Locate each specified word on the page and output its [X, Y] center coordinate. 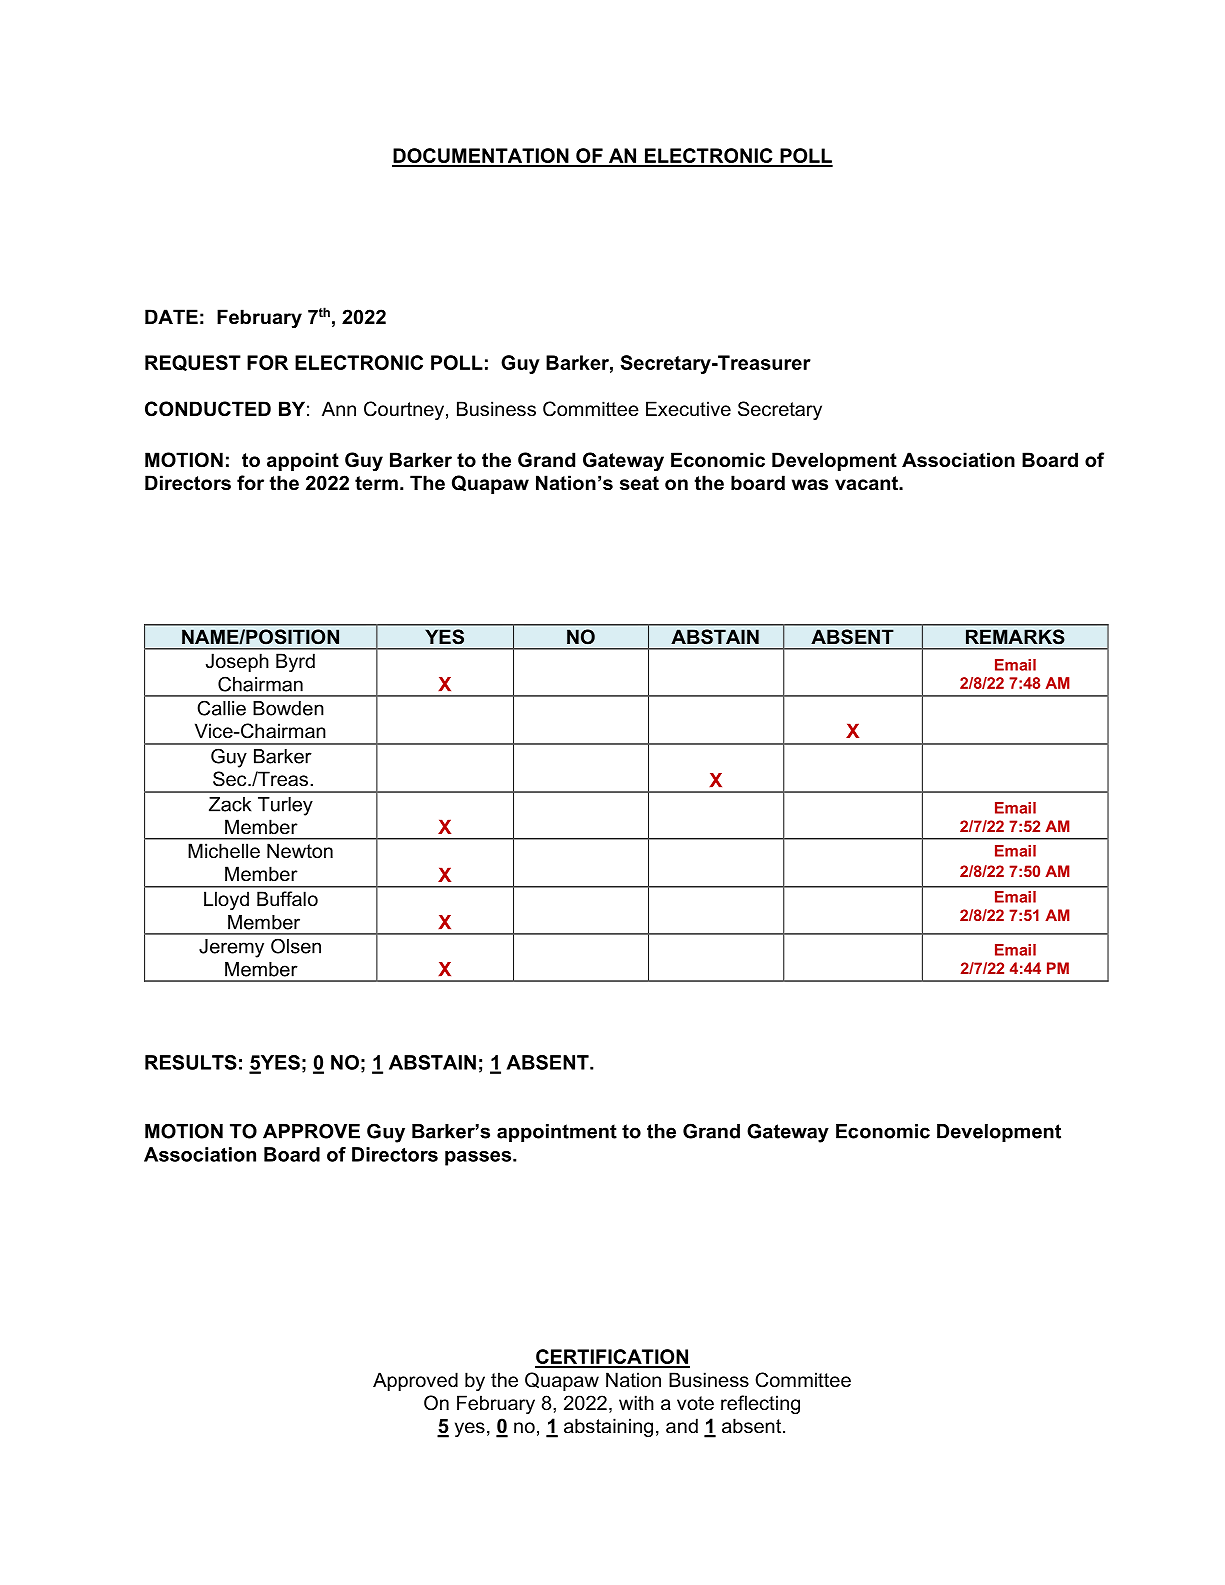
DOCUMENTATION [481, 157]
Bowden [288, 708]
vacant [867, 483]
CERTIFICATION [612, 1358]
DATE [171, 316]
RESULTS [191, 1062]
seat [639, 483]
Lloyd [226, 900]
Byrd [295, 662]
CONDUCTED [208, 409]
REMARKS [1015, 636]
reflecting [760, 1404]
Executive [688, 409]
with [636, 1402]
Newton [300, 851]
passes [479, 1158]
